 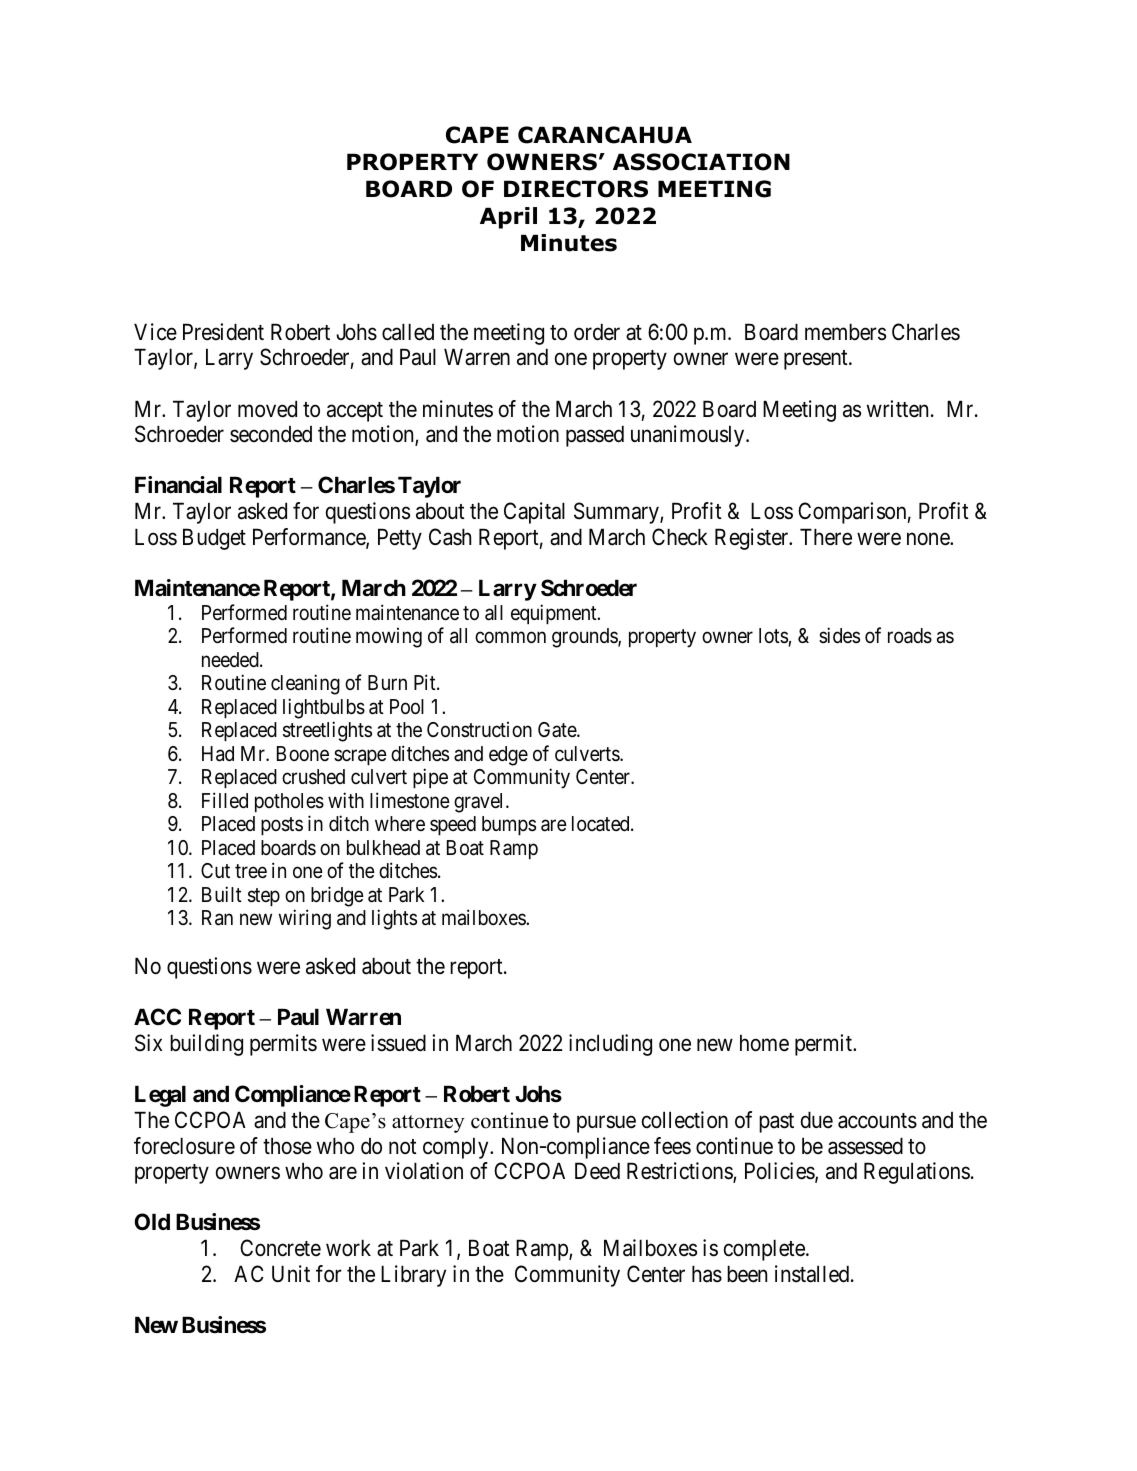 I want to click on ASSOCIATION, so click(x=701, y=162).
